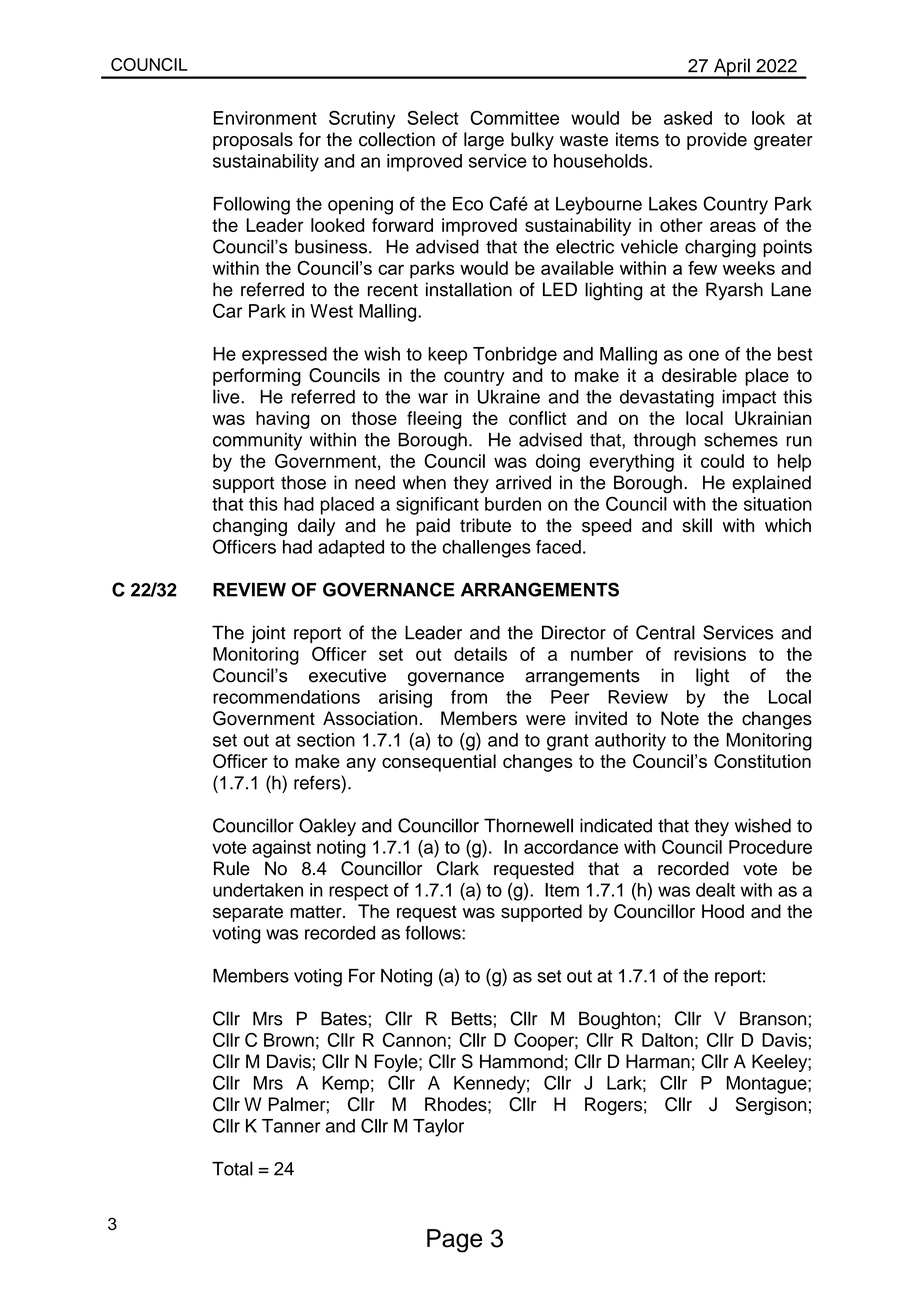  I want to click on revisions, so click(710, 654).
